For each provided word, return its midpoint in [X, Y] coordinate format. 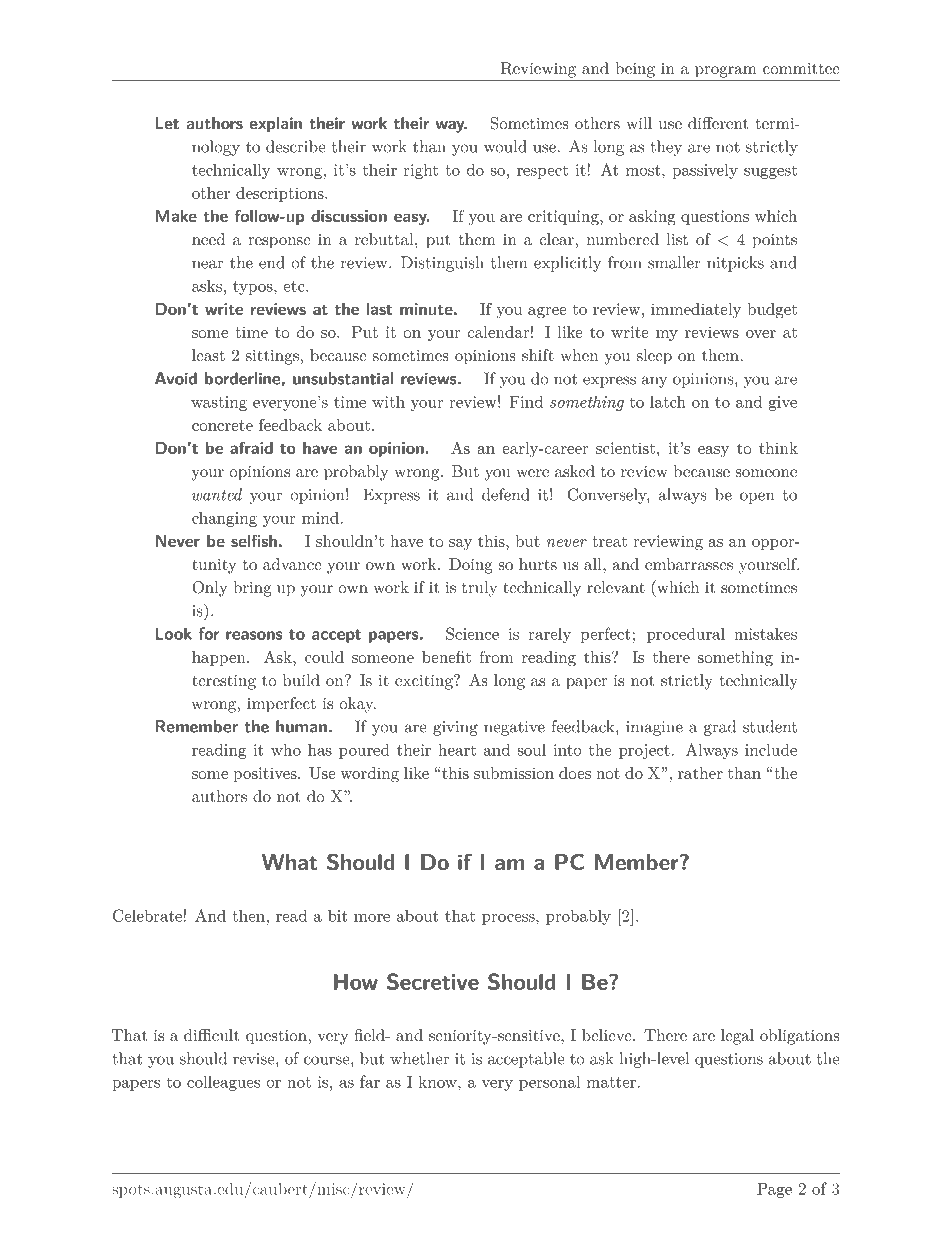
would [505, 146]
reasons [254, 635]
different [718, 123]
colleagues [223, 1083]
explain [276, 125]
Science [472, 633]
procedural [686, 635]
